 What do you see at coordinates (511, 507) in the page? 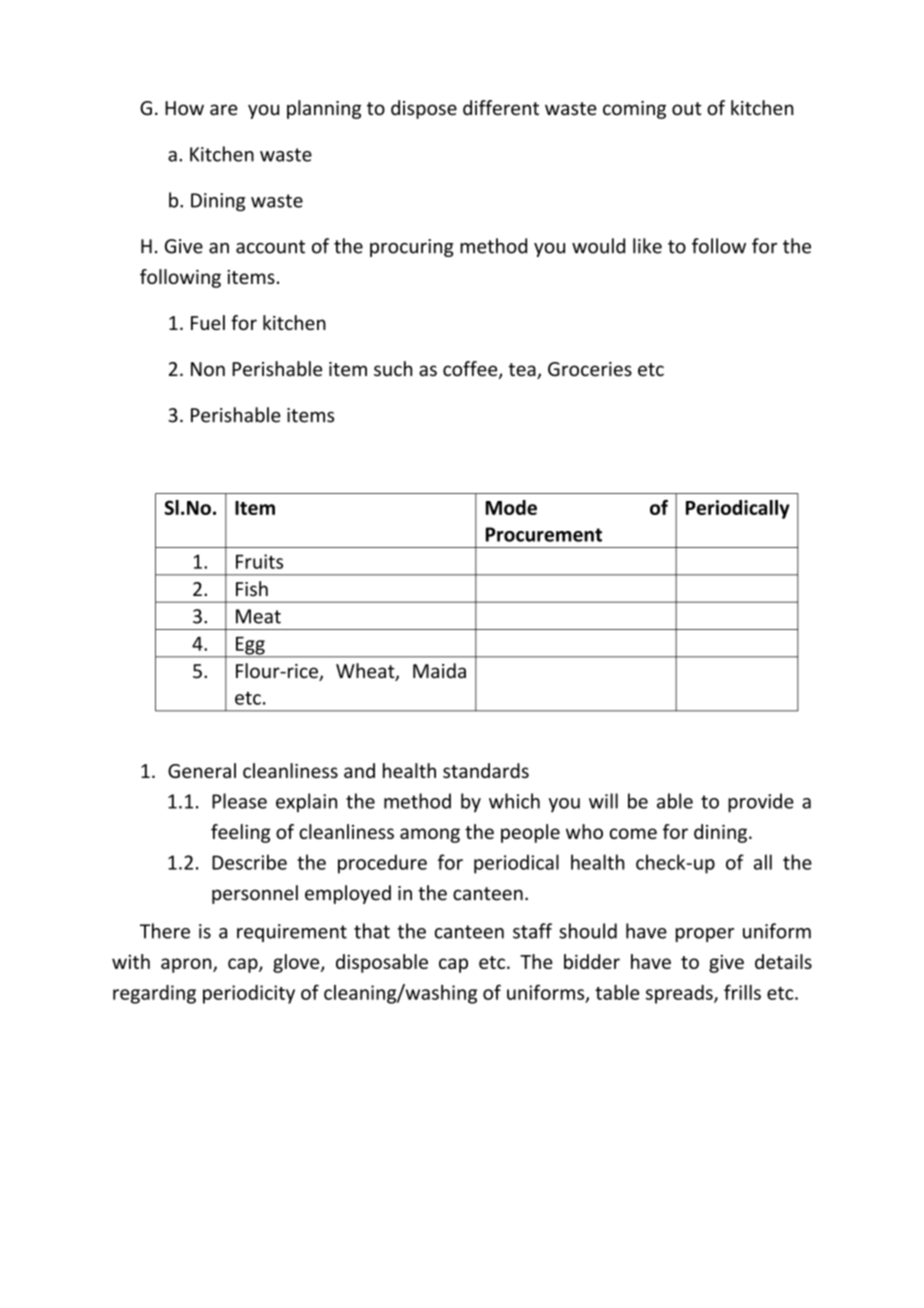
I see `Mode` at bounding box center [511, 507].
